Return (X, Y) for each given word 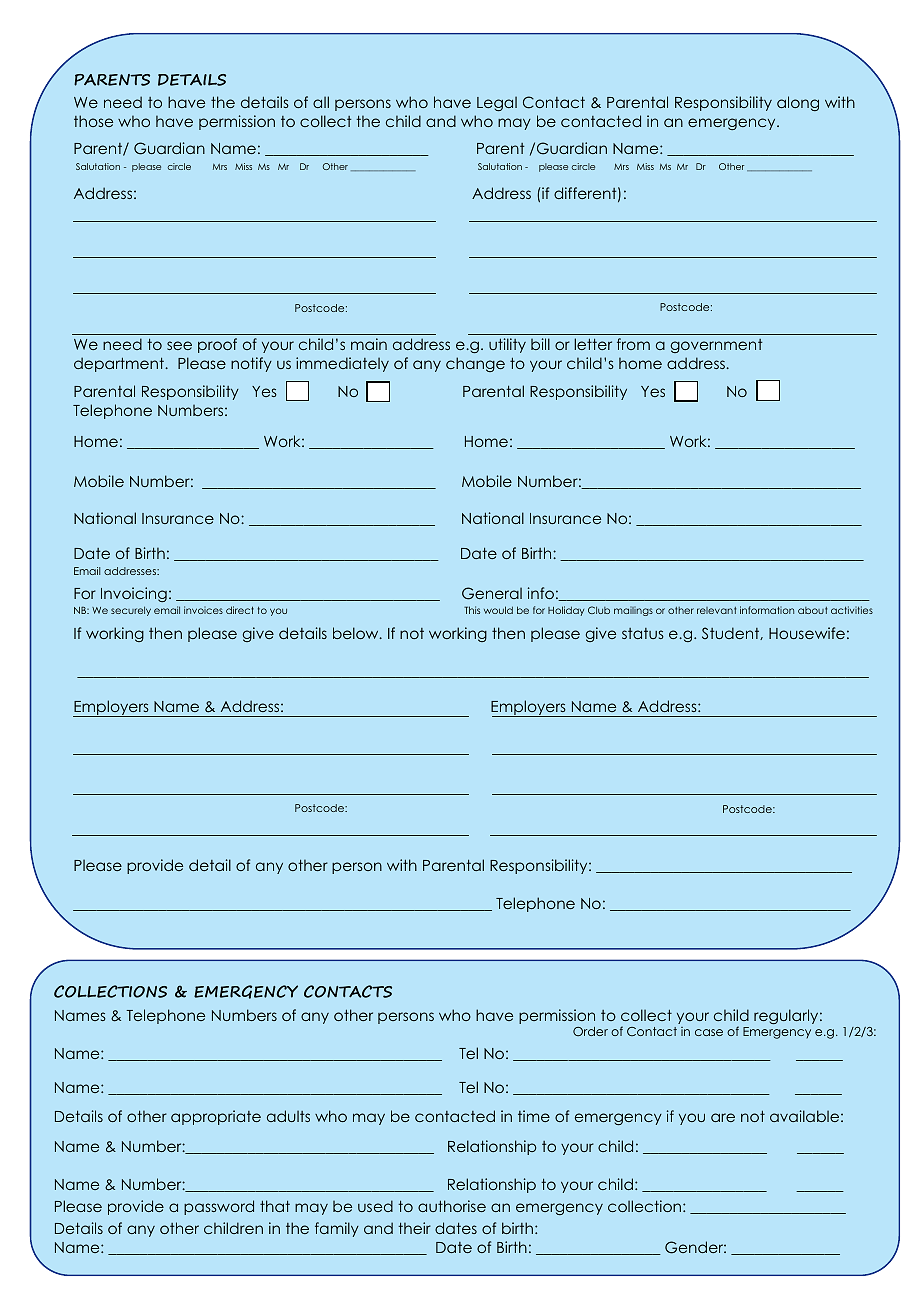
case (709, 1032)
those (93, 121)
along (798, 103)
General (492, 593)
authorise (452, 1206)
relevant (717, 610)
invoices (203, 610)
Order (590, 1031)
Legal (497, 103)
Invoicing (134, 594)
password (219, 1207)
